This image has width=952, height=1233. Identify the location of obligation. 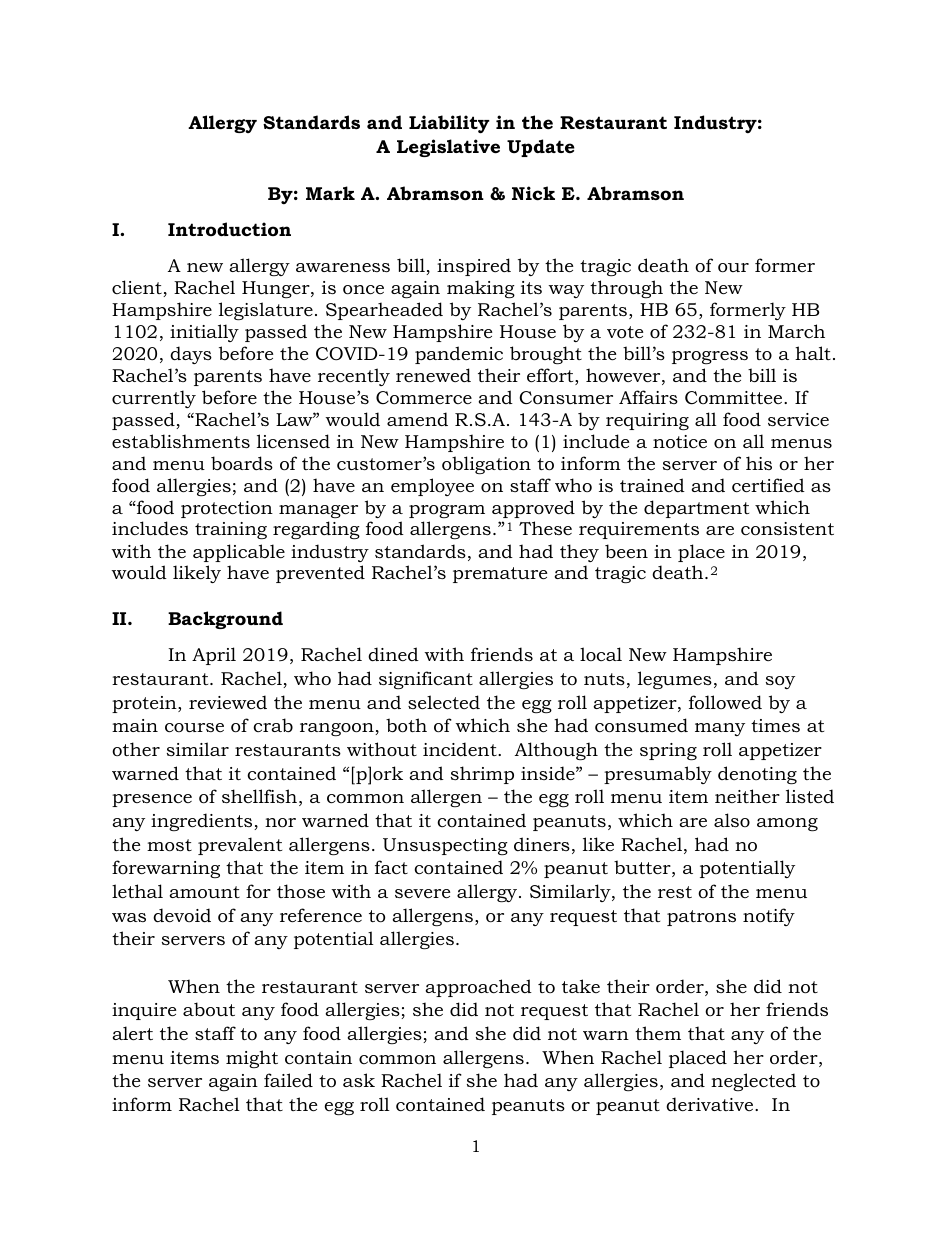
(486, 465).
